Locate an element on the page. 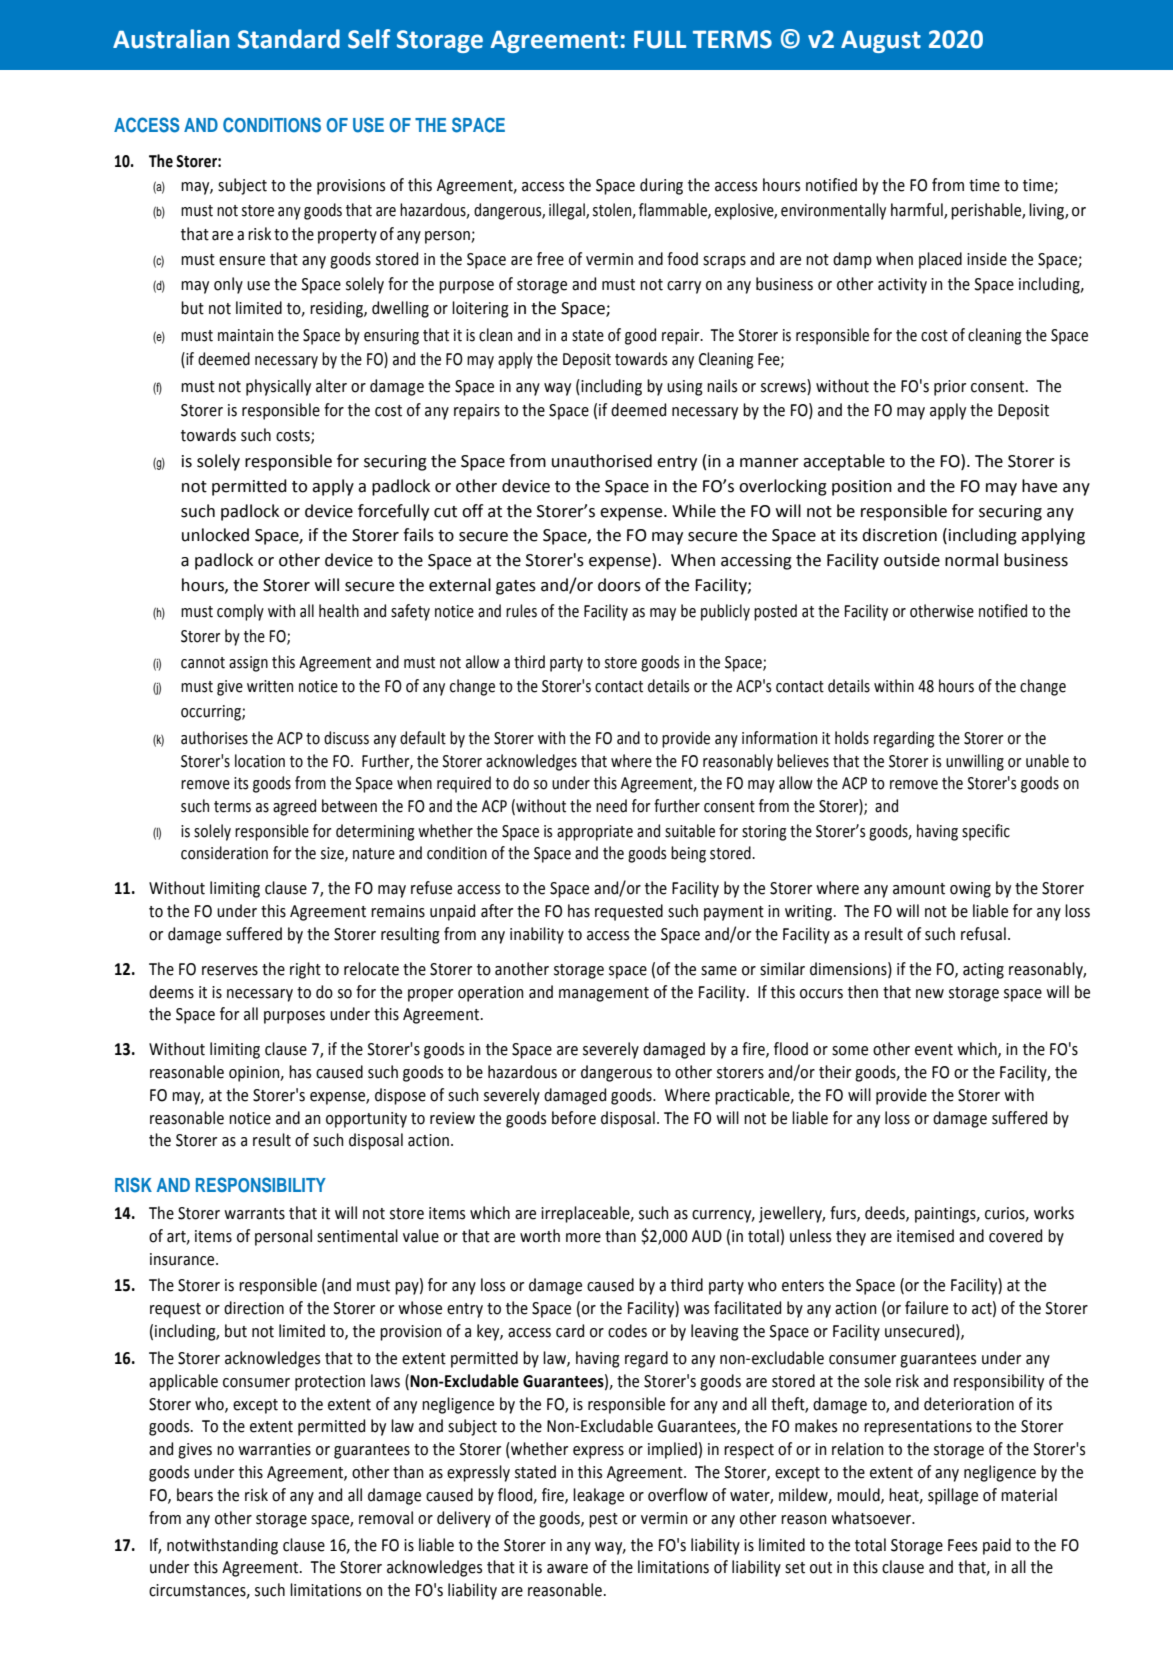 The width and height of the image is (1173, 1660). doors is located at coordinates (619, 585).
